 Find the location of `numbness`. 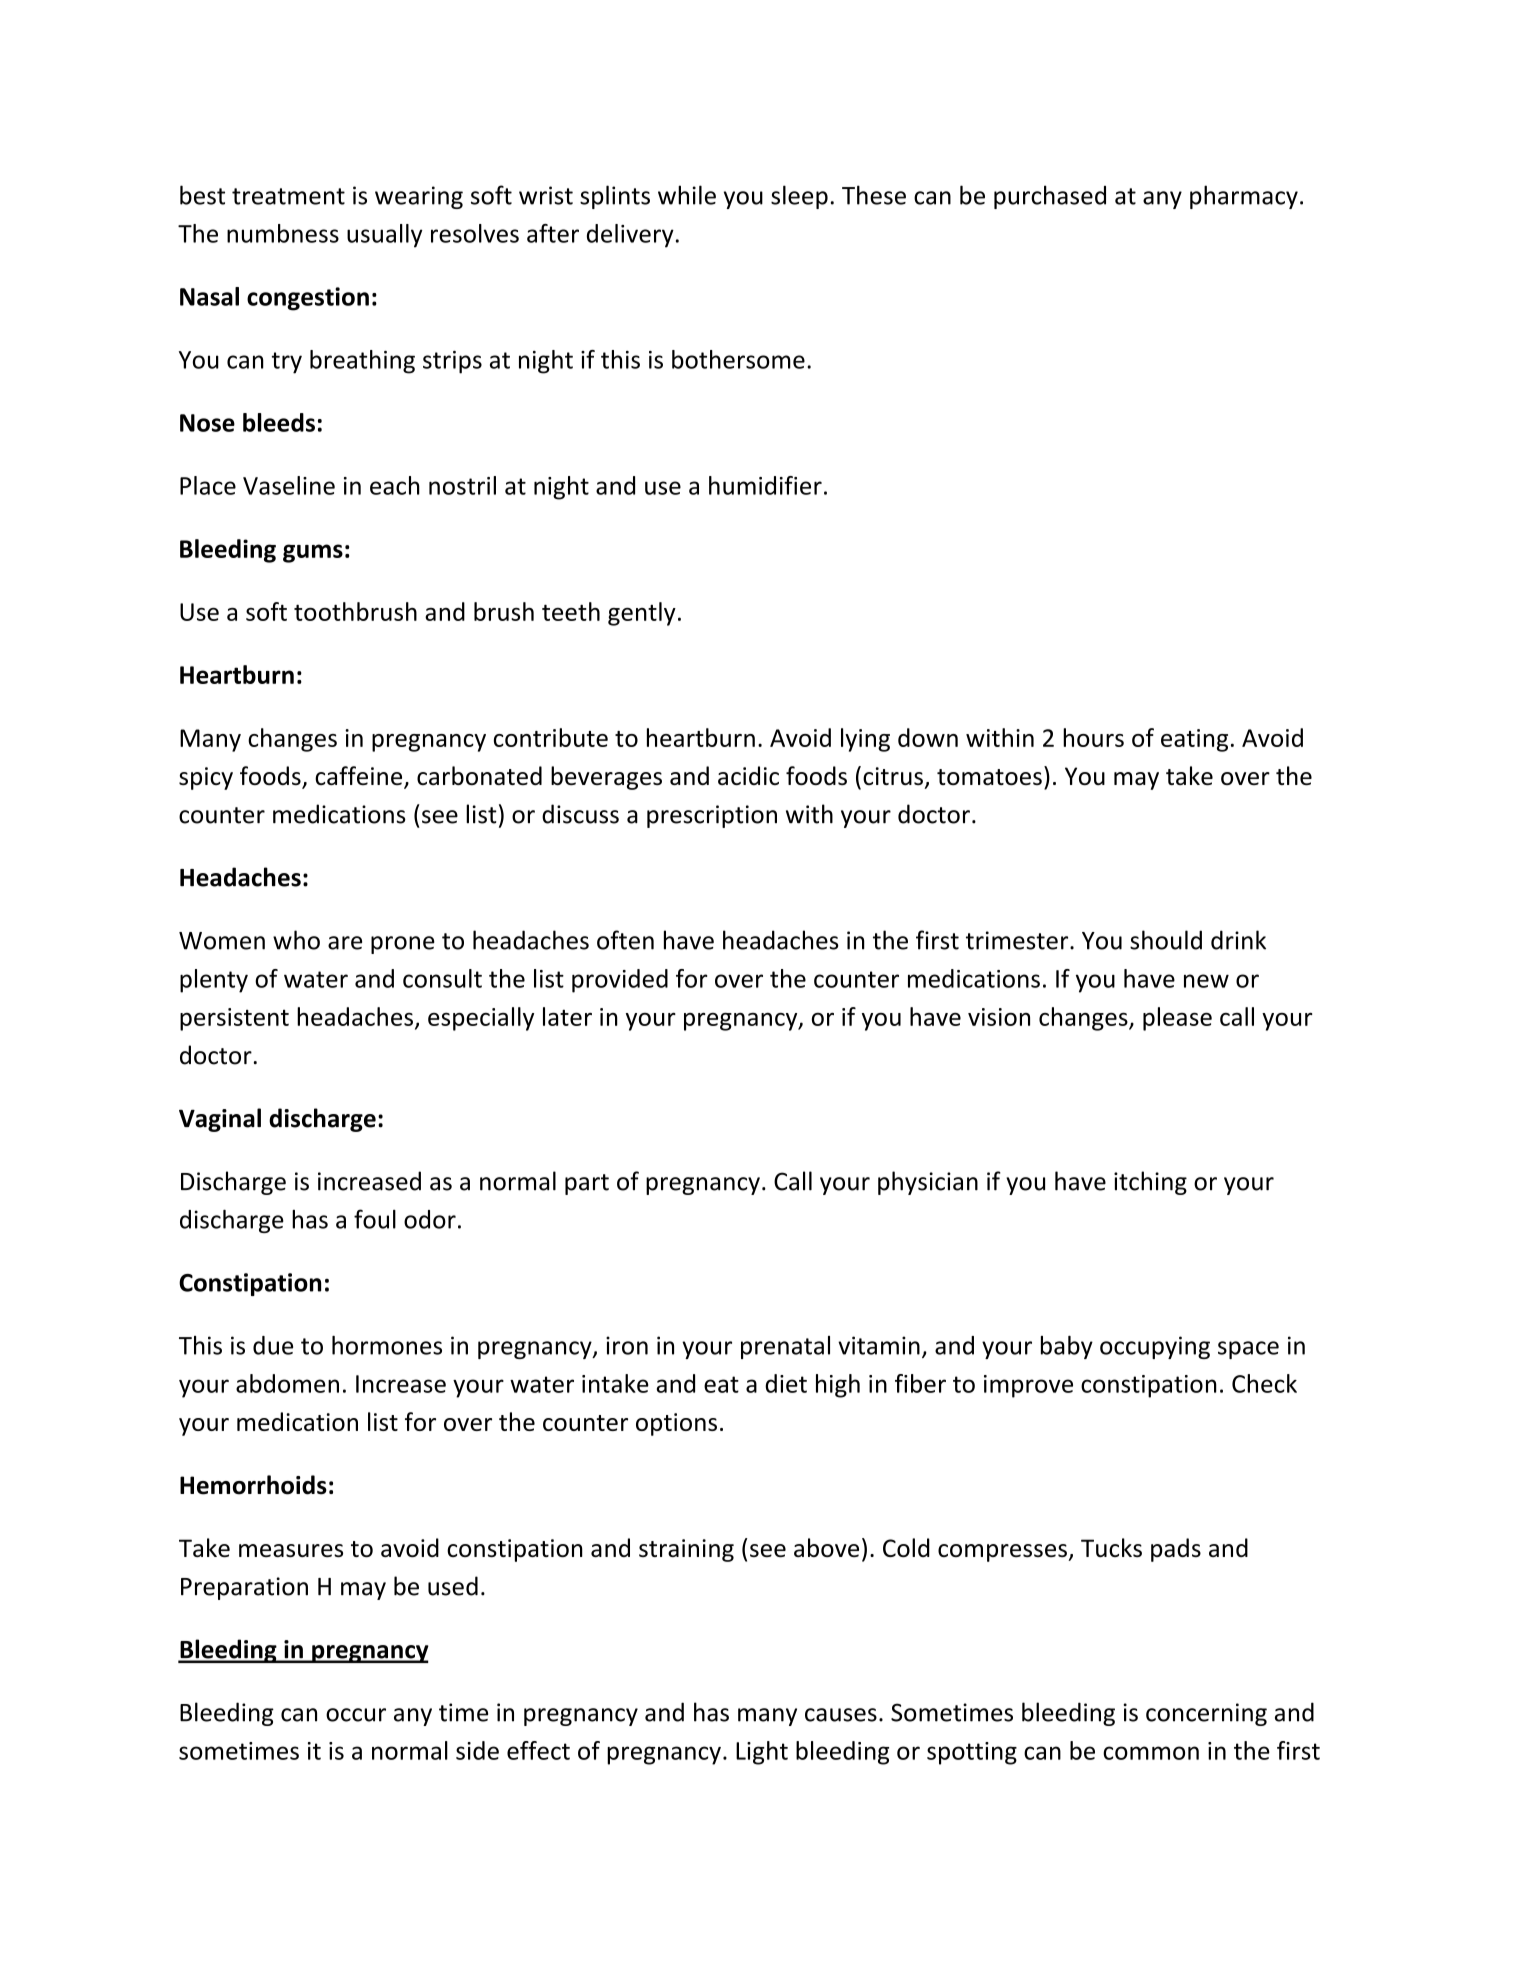

numbness is located at coordinates (283, 233).
